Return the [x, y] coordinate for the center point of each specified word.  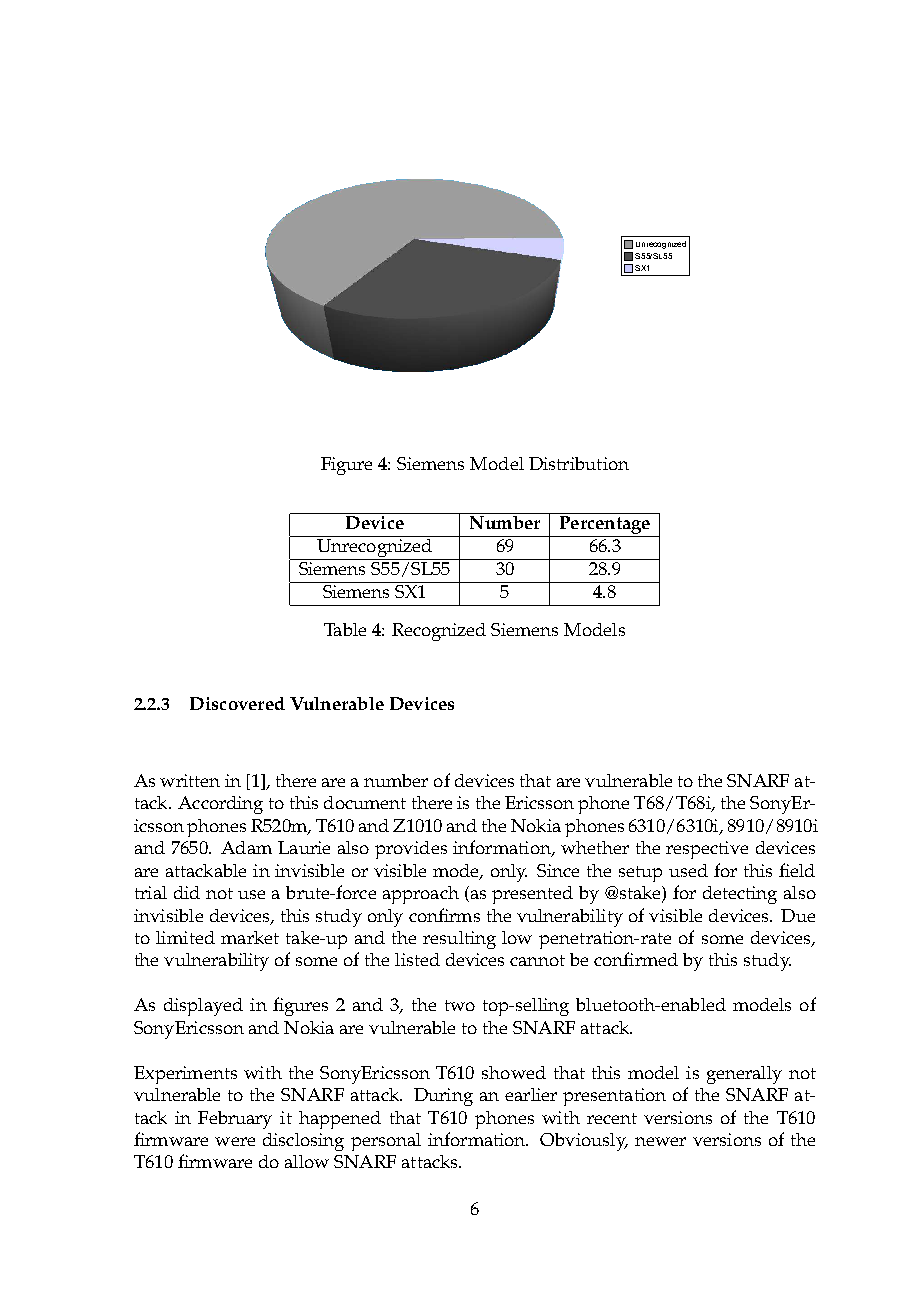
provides [411, 850]
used [688, 870]
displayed [203, 1007]
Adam [246, 847]
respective [707, 850]
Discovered [237, 703]
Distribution [579, 463]
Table [345, 629]
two [460, 1005]
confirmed [636, 959]
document [365, 802]
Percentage [604, 526]
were [235, 1141]
